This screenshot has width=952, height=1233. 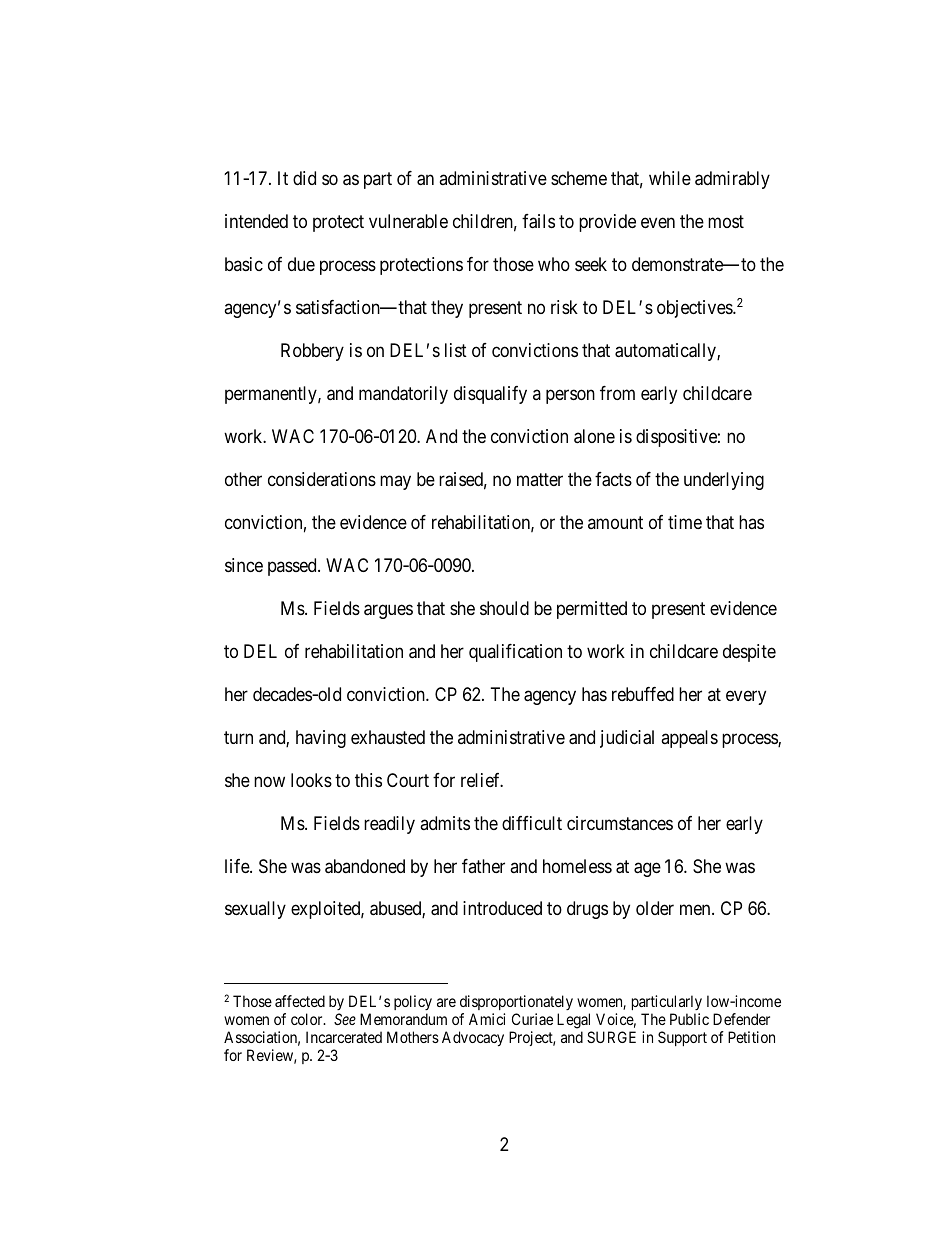 I want to click on fails, so click(x=538, y=221).
